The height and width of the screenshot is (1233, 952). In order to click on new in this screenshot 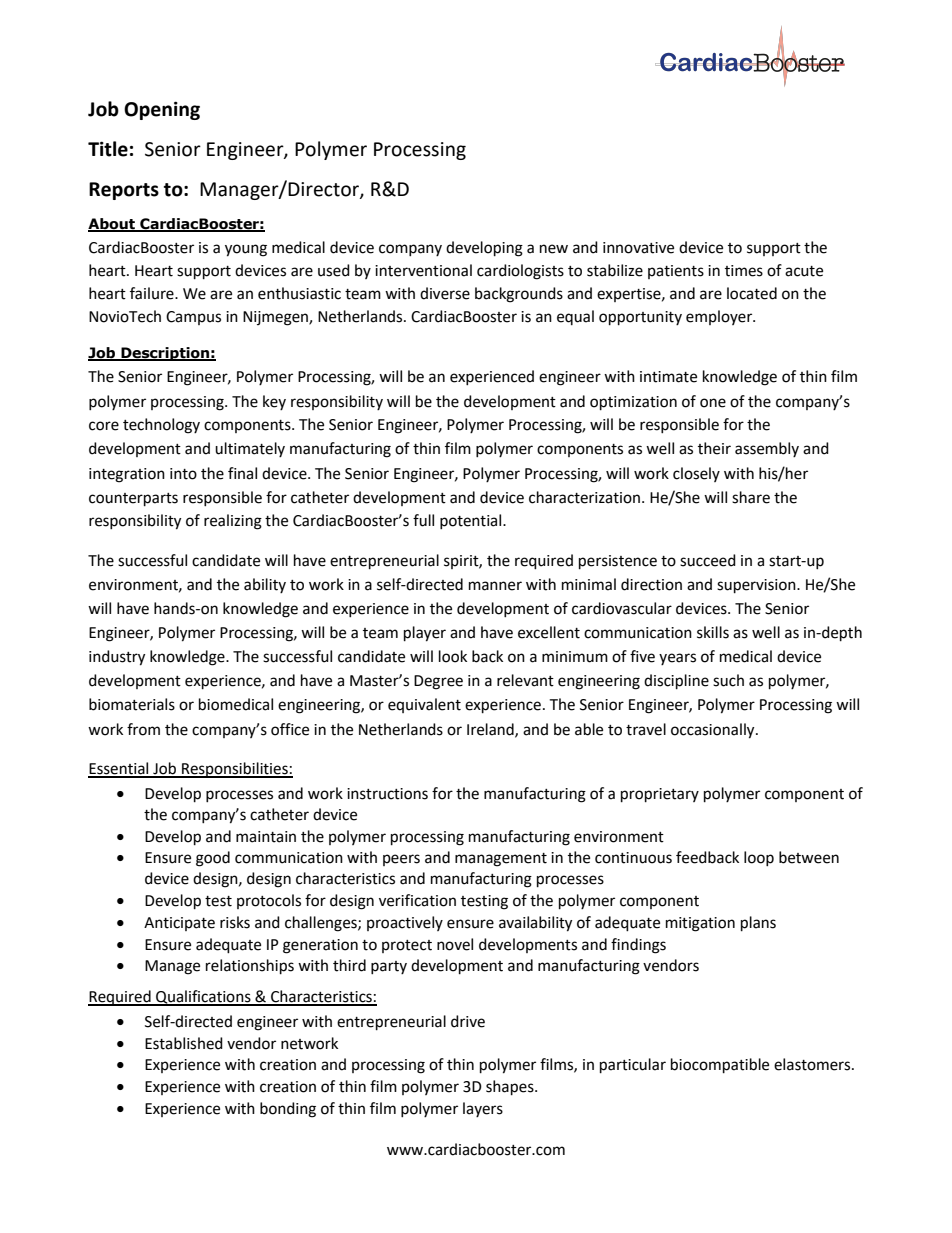, I will do `click(554, 249)`.
